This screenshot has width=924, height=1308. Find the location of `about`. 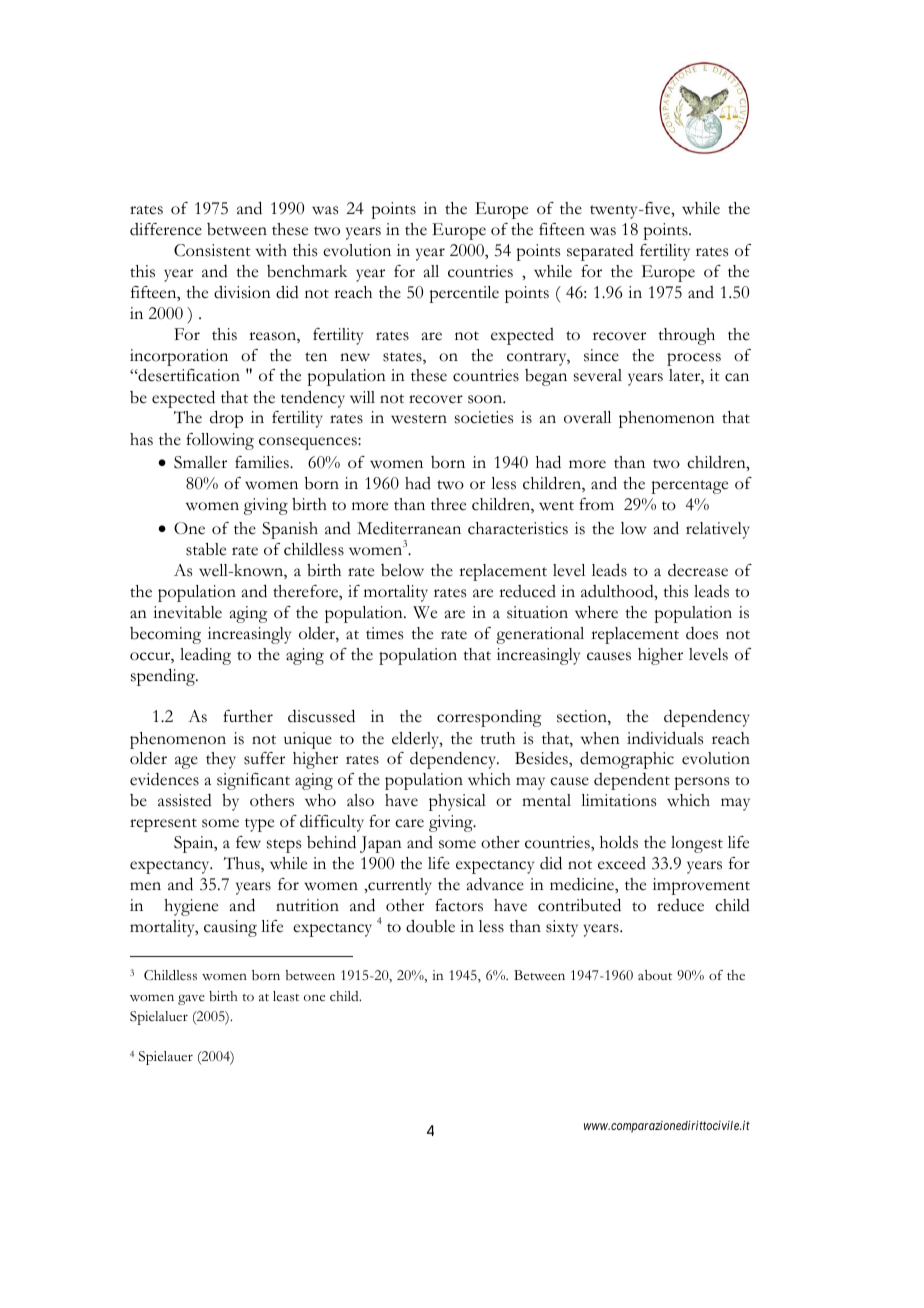

about is located at coordinates (655, 975).
